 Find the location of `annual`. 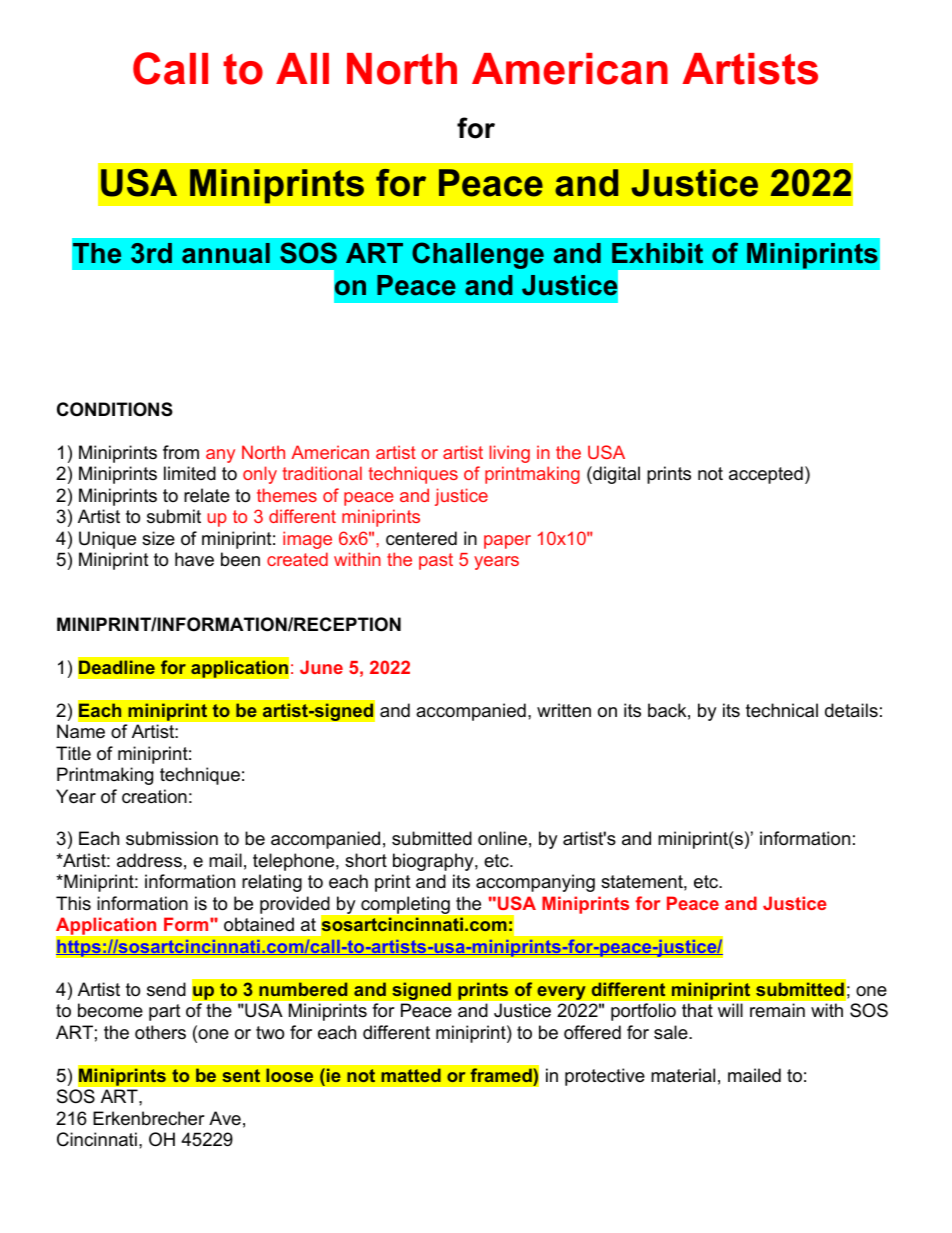

annual is located at coordinates (226, 253).
